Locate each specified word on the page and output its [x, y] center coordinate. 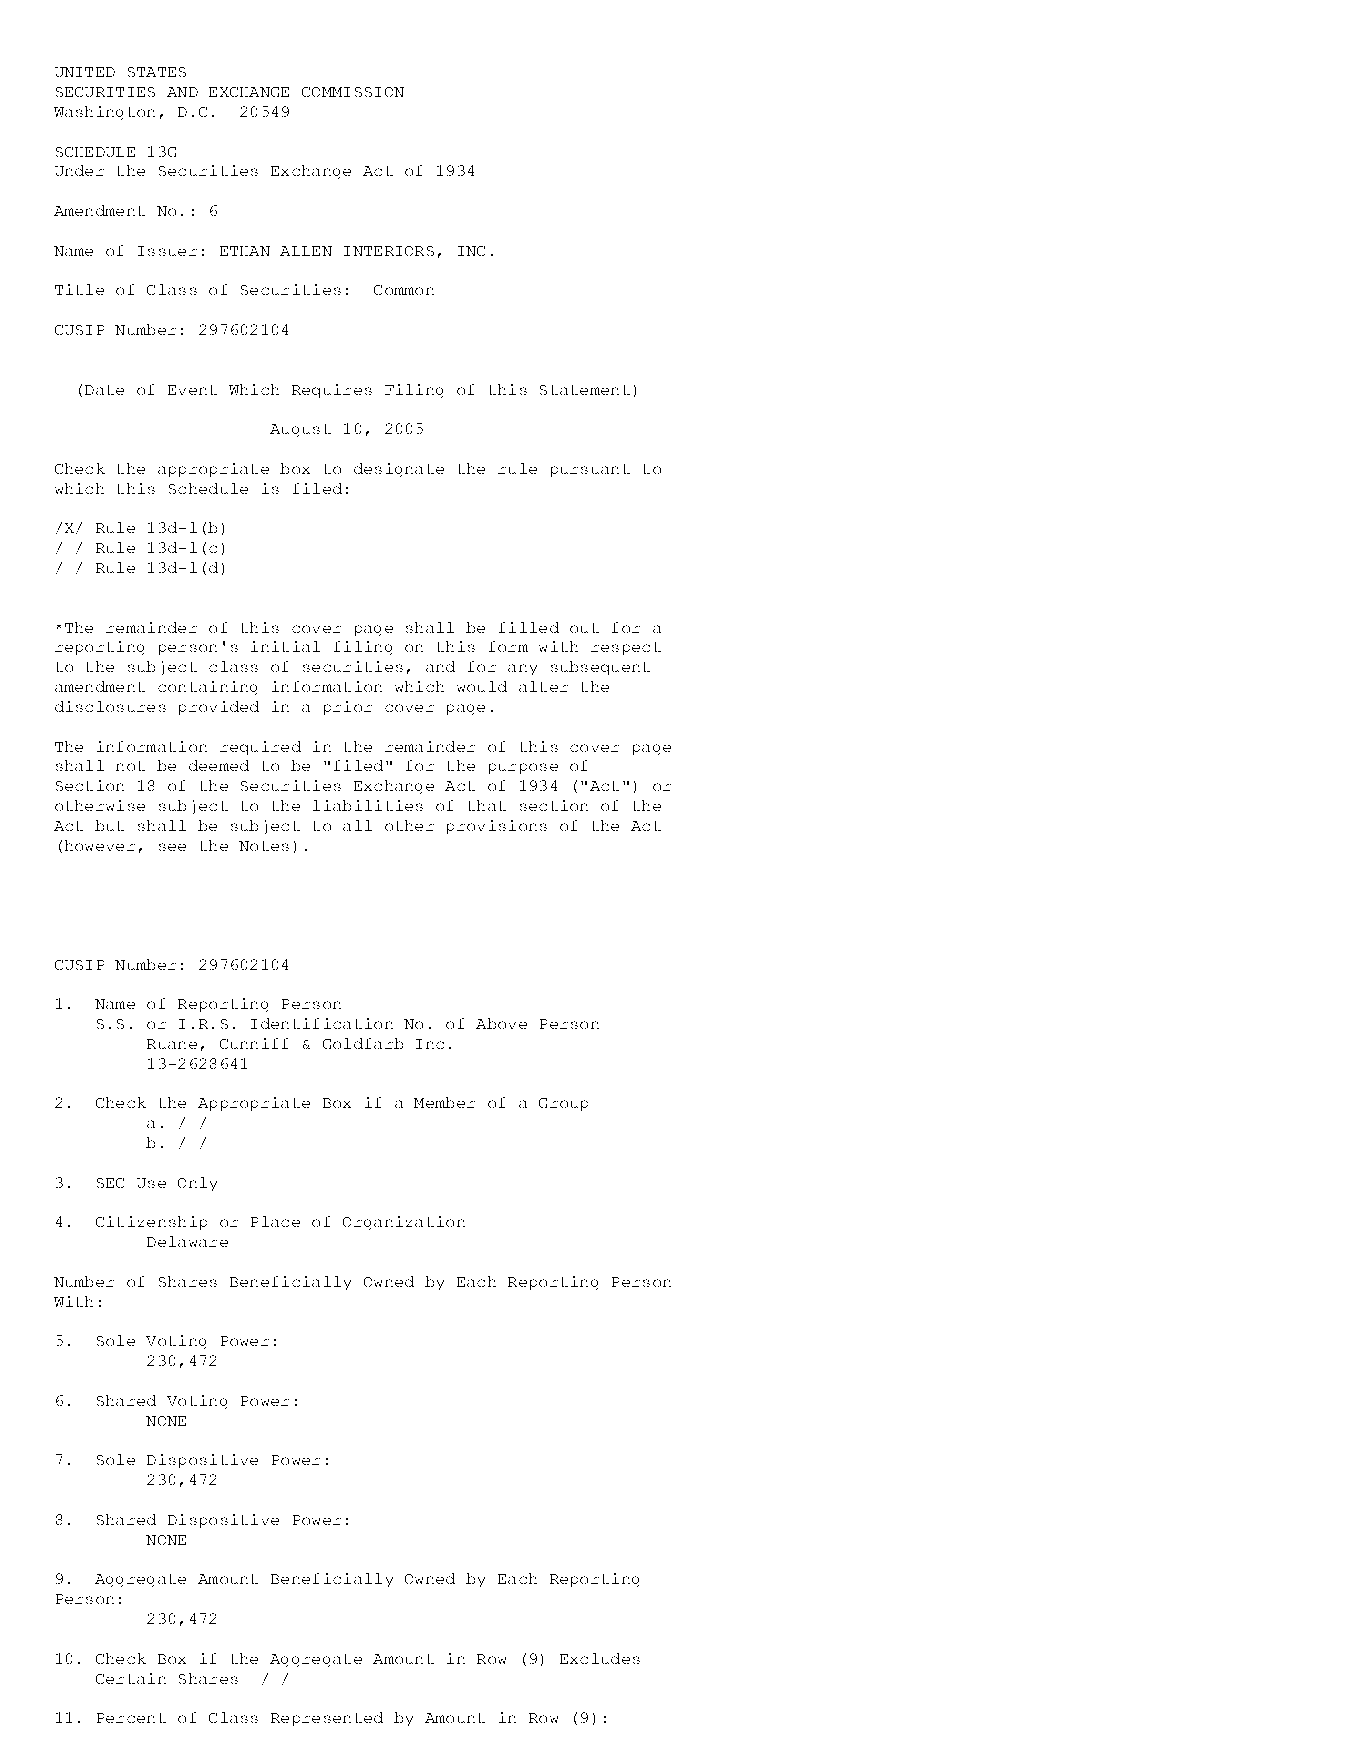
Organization [404, 1223]
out [584, 628]
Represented [327, 1719]
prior [348, 708]
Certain [131, 1678]
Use [151, 1183]
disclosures [110, 706]
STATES [157, 72]
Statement [585, 390]
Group [563, 1104]
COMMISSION [353, 92]
